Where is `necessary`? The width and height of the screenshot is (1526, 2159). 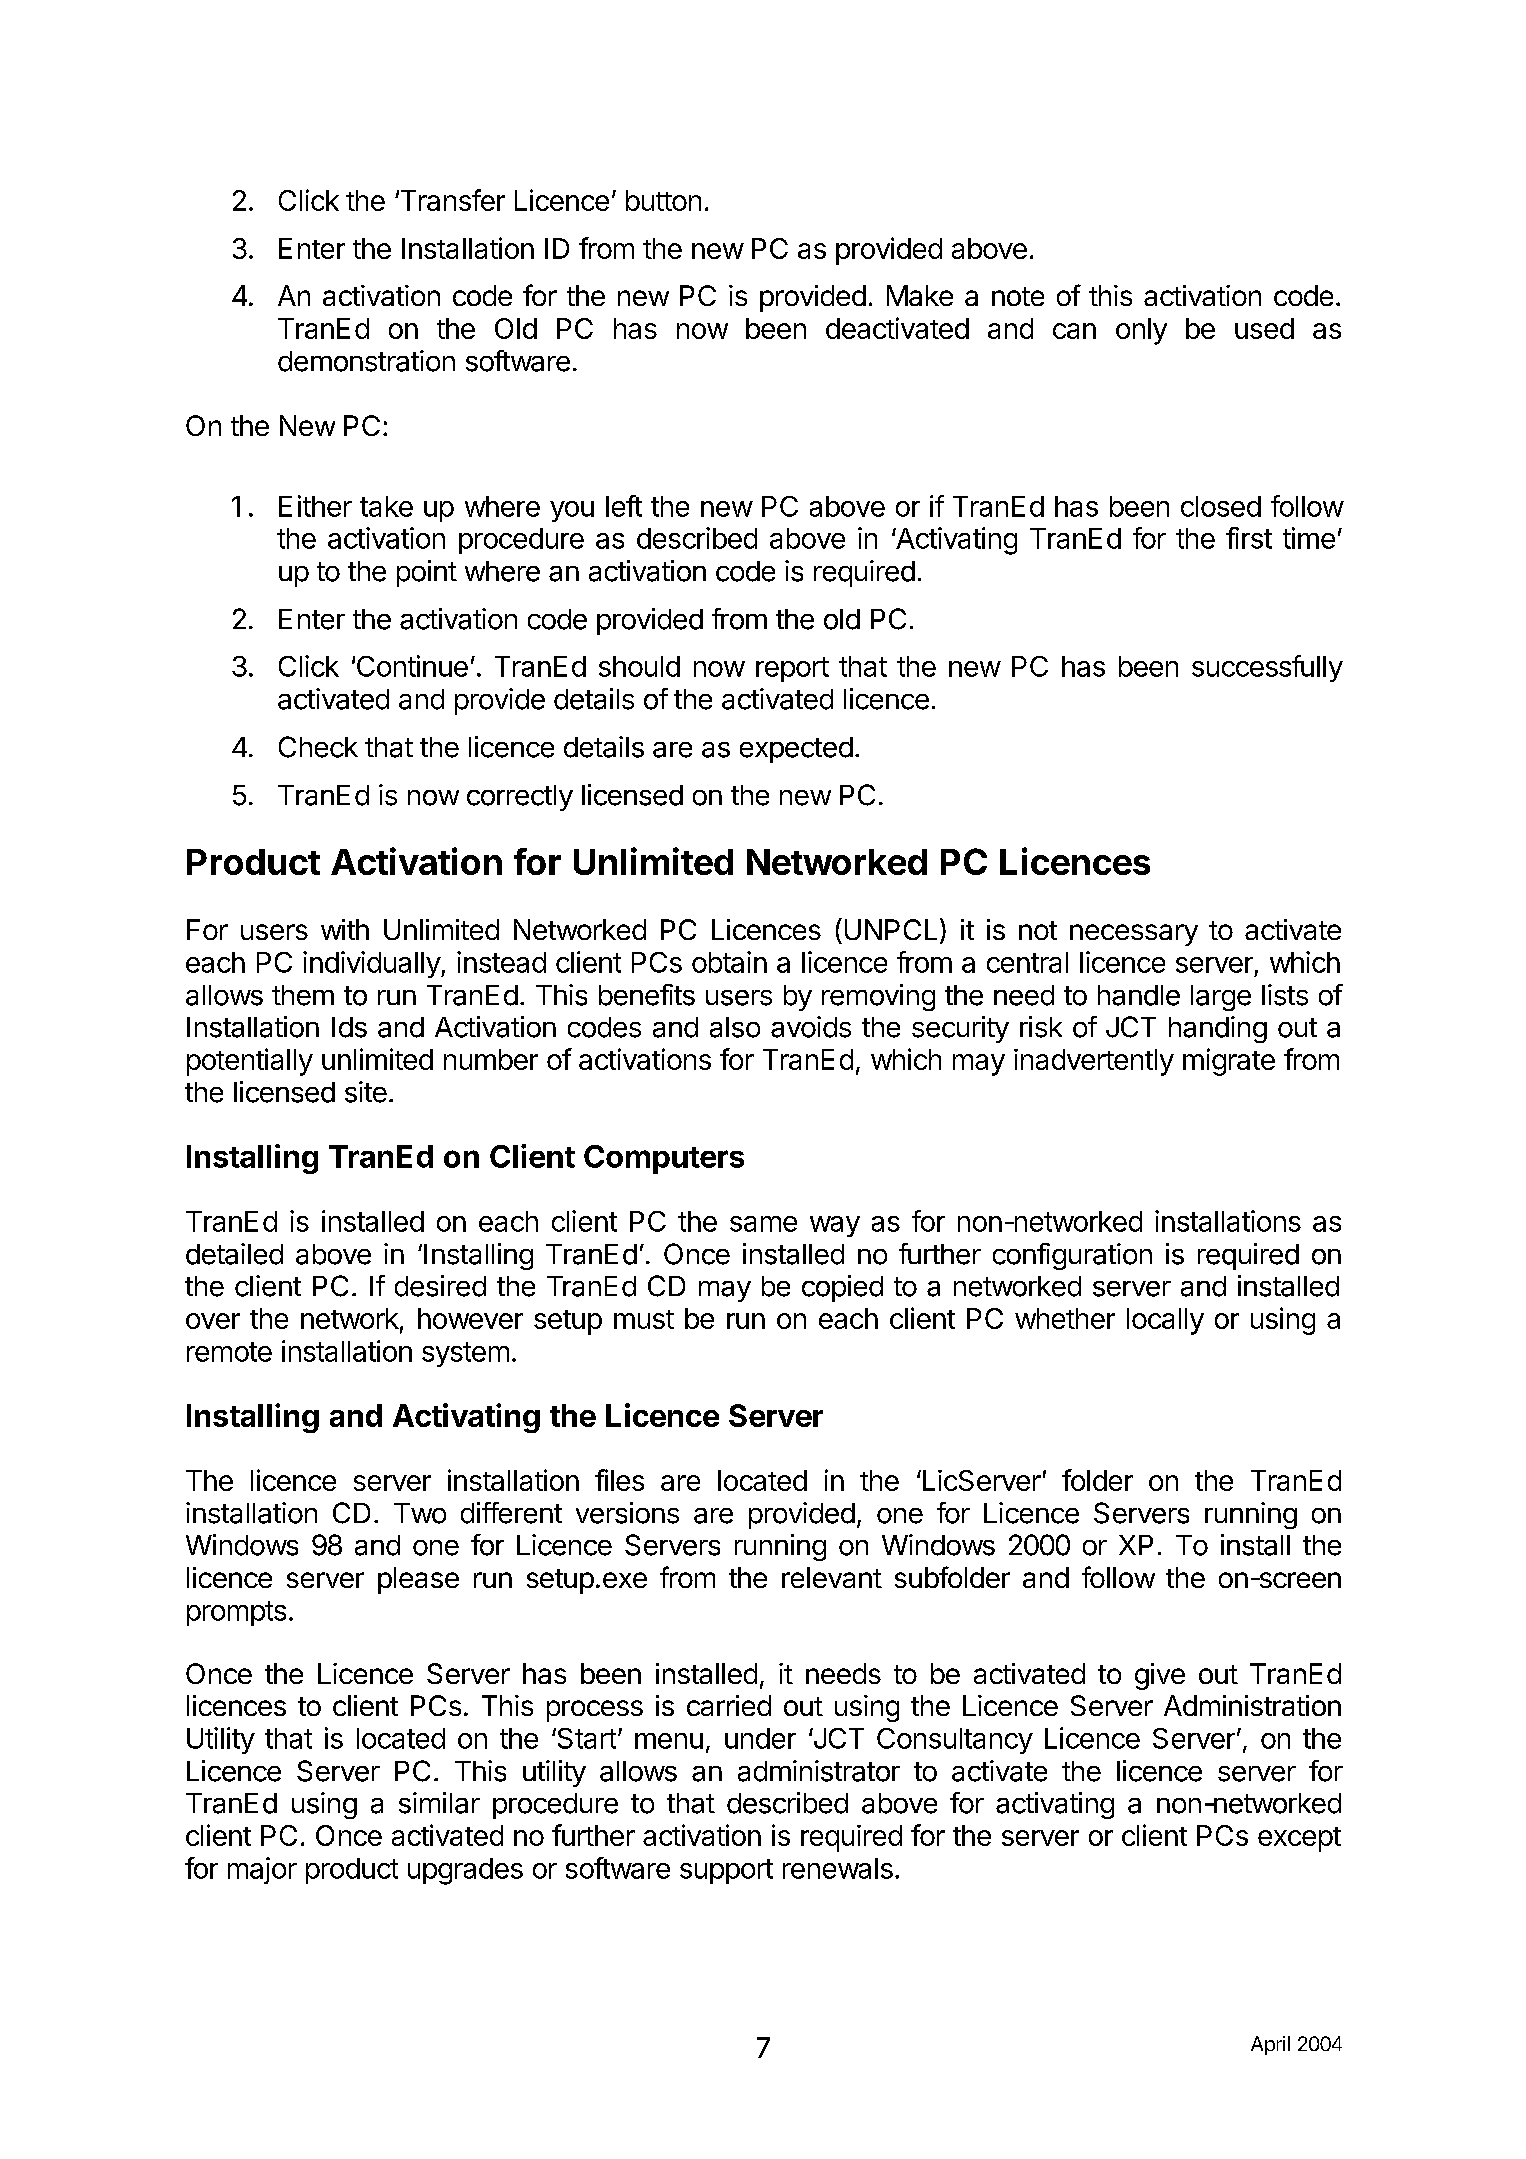
necessary is located at coordinates (1134, 935).
